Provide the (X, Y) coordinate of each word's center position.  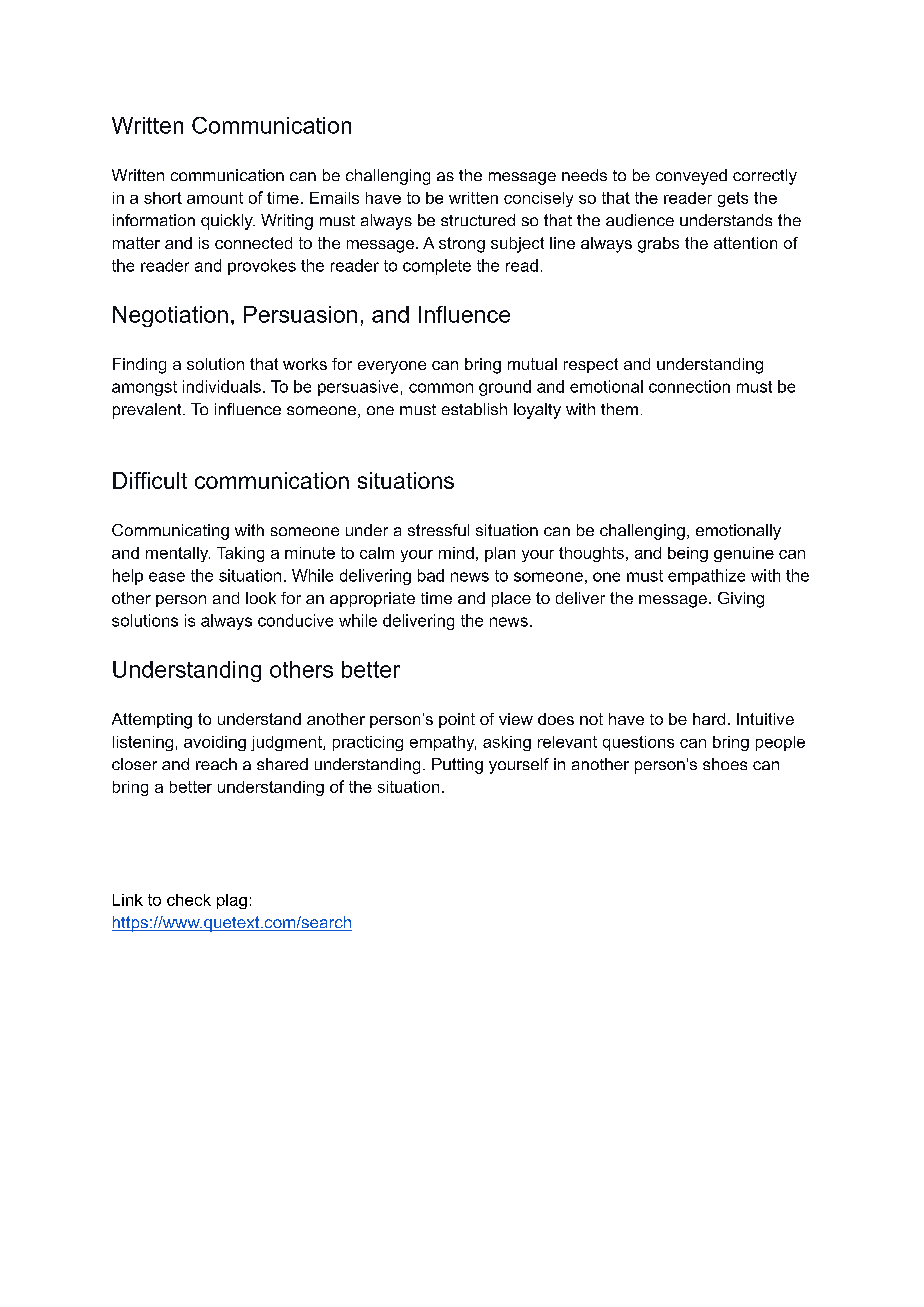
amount (215, 198)
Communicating (170, 532)
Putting (457, 766)
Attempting (152, 721)
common (441, 388)
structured (478, 220)
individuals (222, 386)
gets (733, 199)
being (688, 554)
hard (709, 719)
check (189, 900)
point (457, 720)
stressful (438, 530)
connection (689, 386)
